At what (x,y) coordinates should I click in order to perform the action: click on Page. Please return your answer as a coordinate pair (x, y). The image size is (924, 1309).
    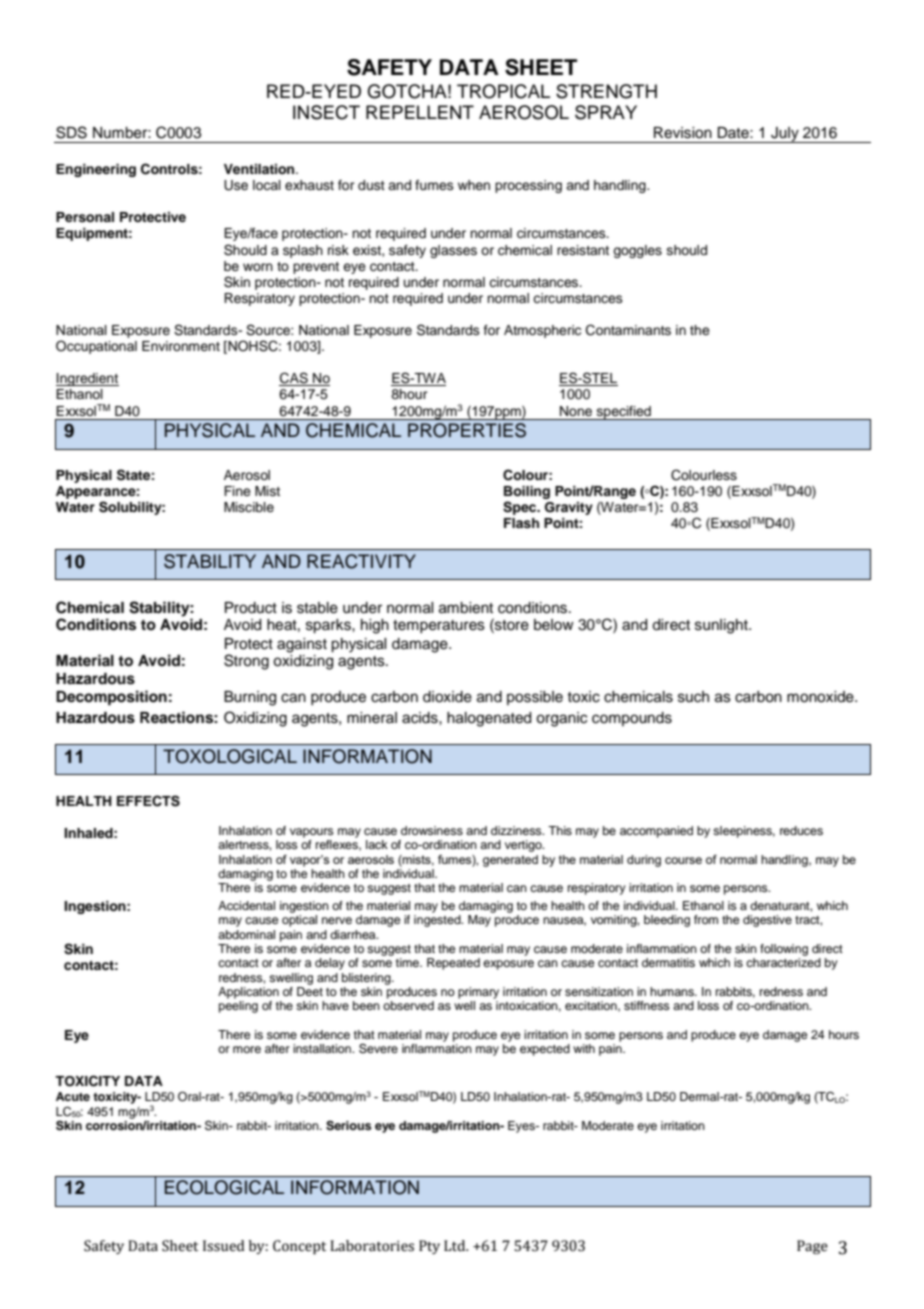
    Looking at the image, I should click on (812, 1247).
